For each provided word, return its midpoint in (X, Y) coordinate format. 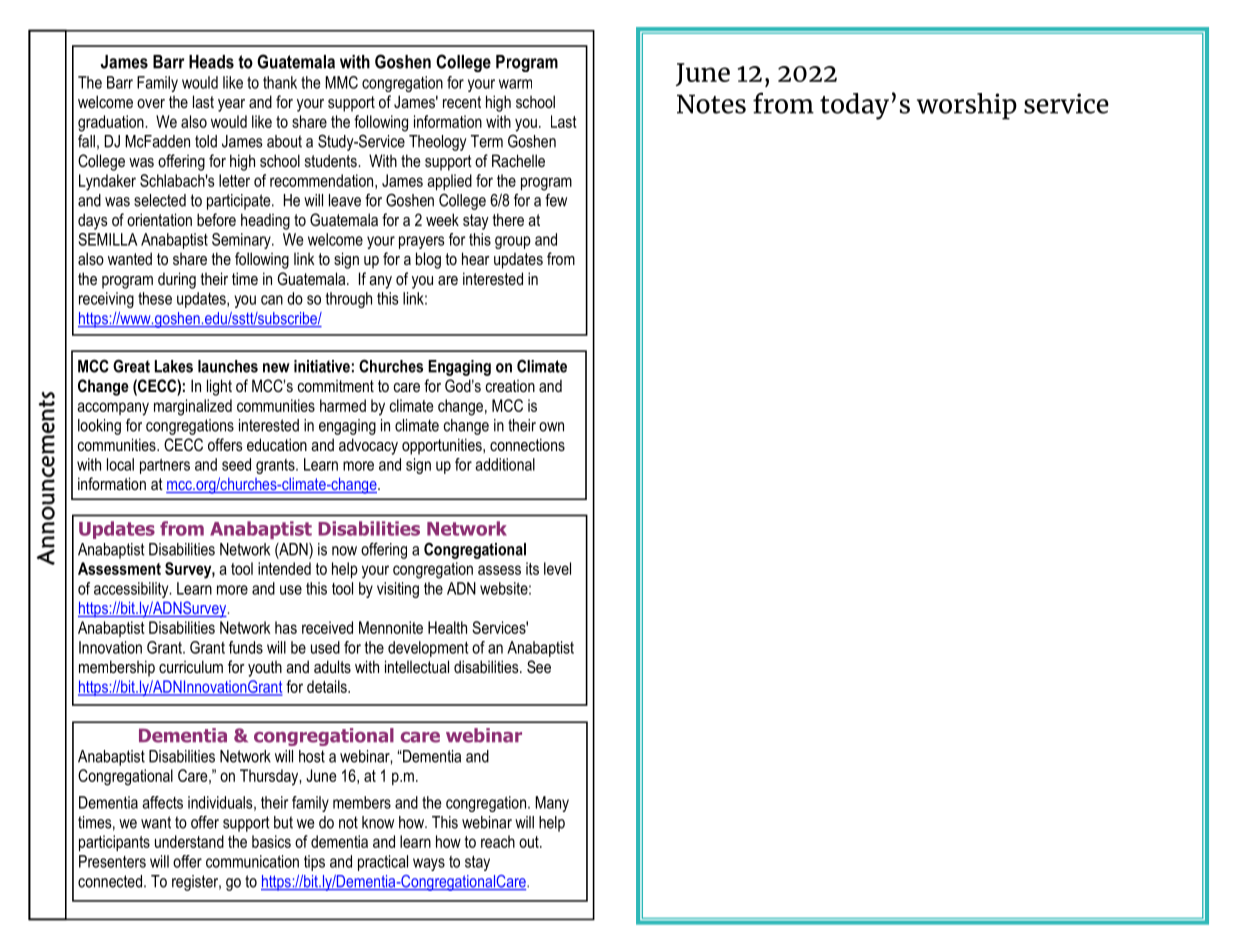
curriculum (191, 666)
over (151, 103)
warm (515, 84)
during (177, 280)
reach (498, 841)
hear (476, 258)
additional (505, 464)
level (557, 568)
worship (967, 106)
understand (189, 841)
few (556, 200)
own (551, 427)
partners (165, 466)
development (428, 649)
